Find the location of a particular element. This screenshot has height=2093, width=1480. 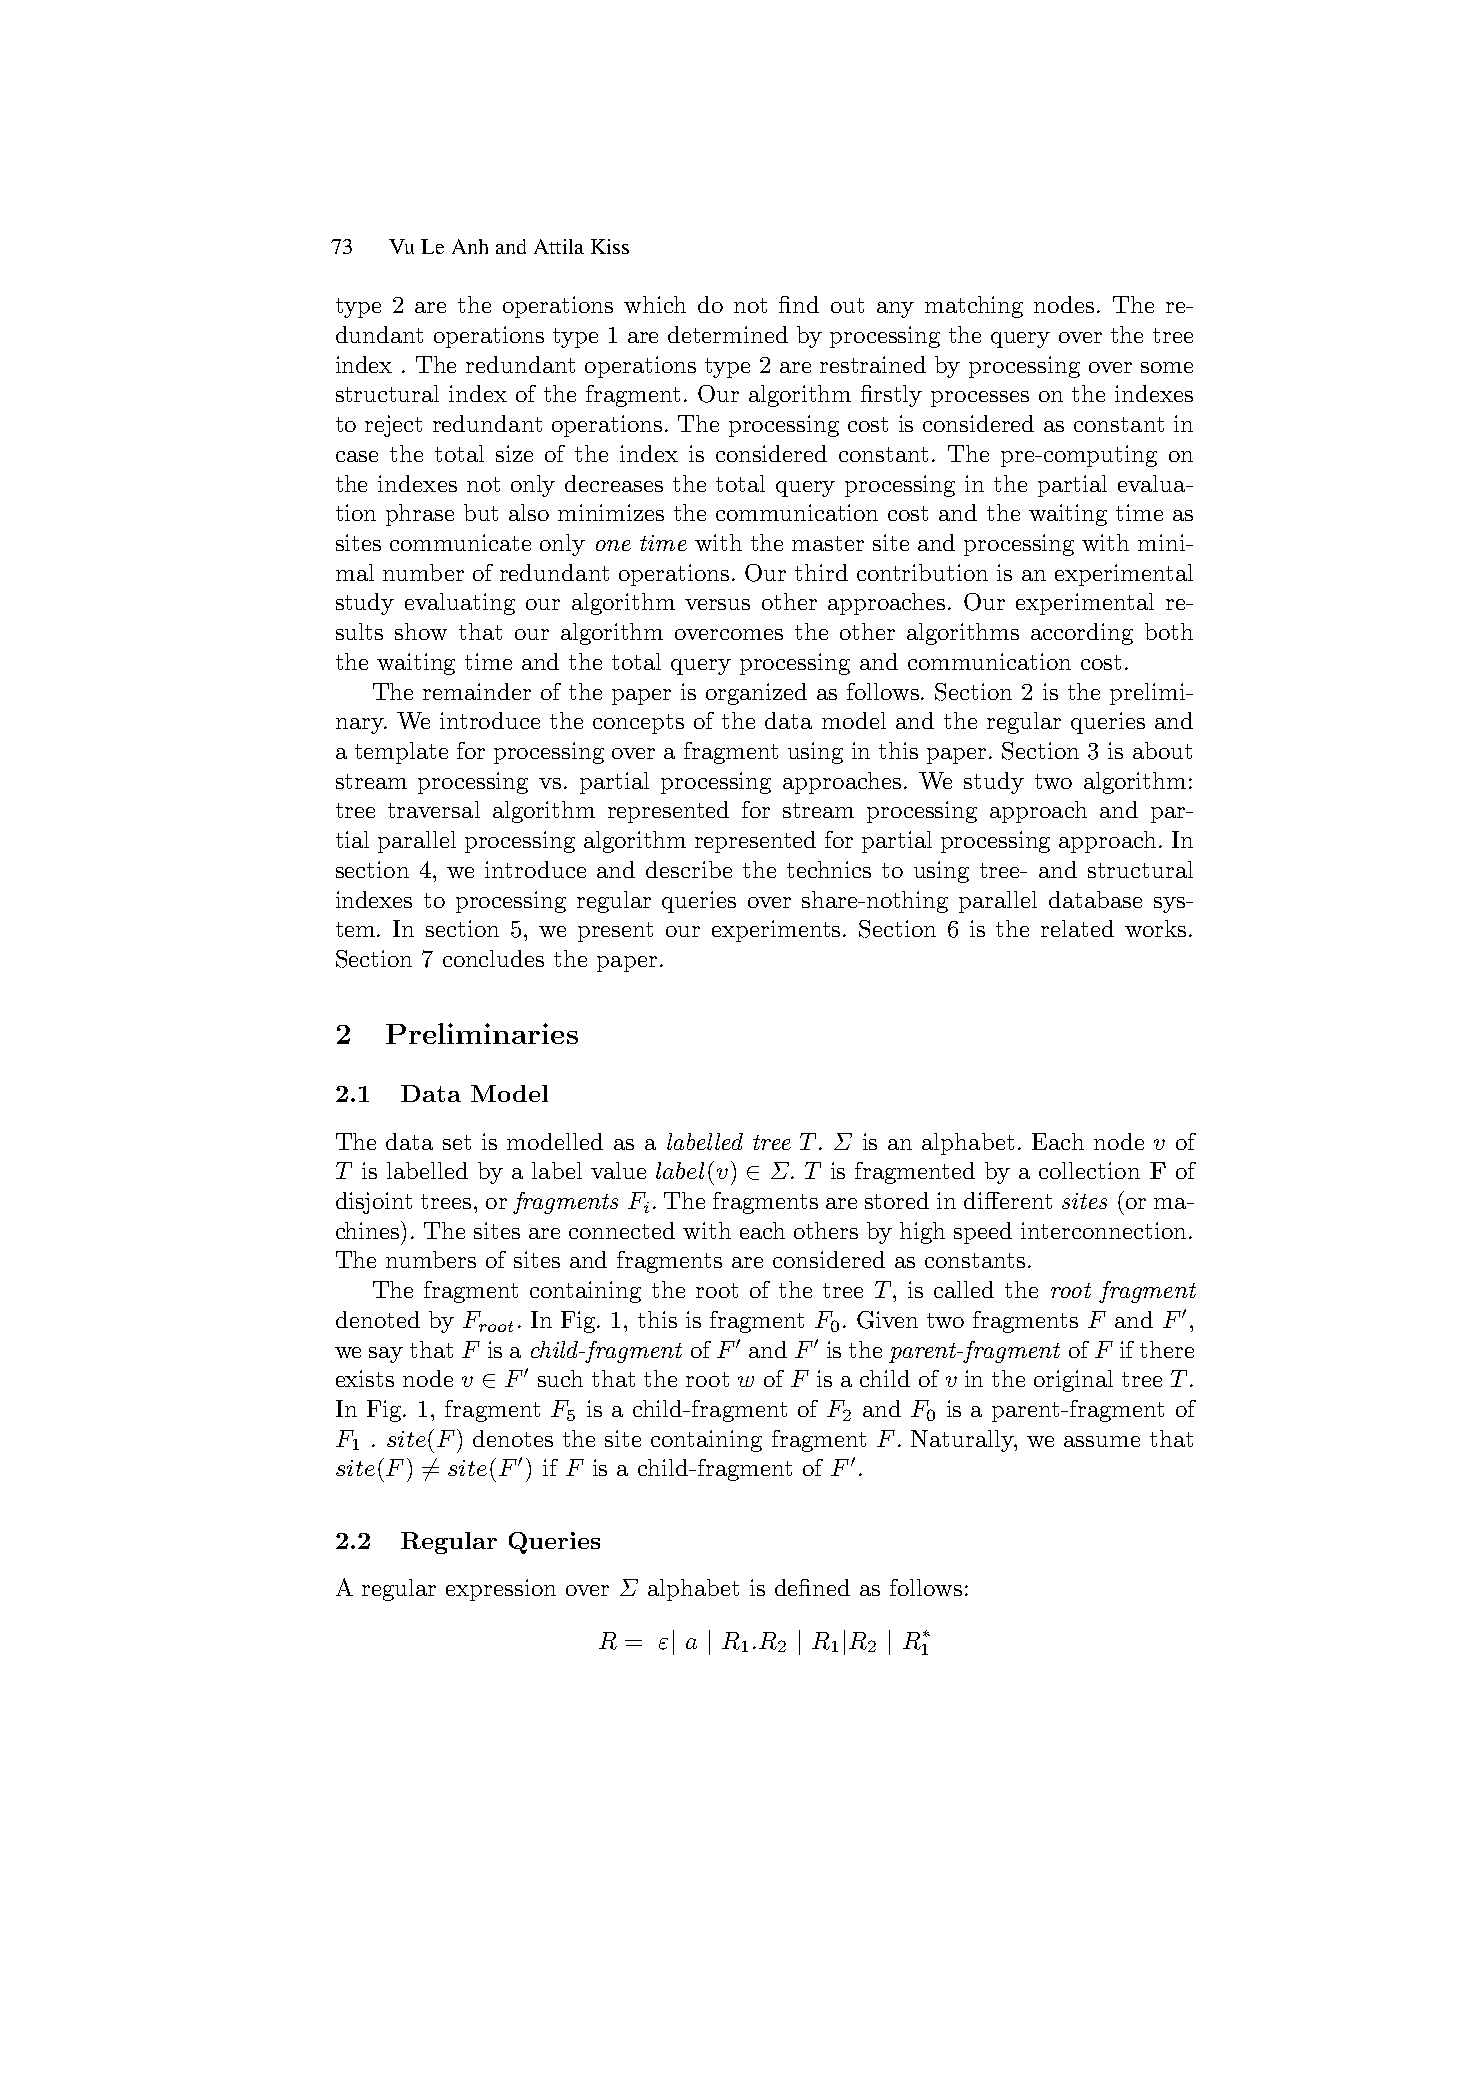

assume is located at coordinates (1102, 1441).
